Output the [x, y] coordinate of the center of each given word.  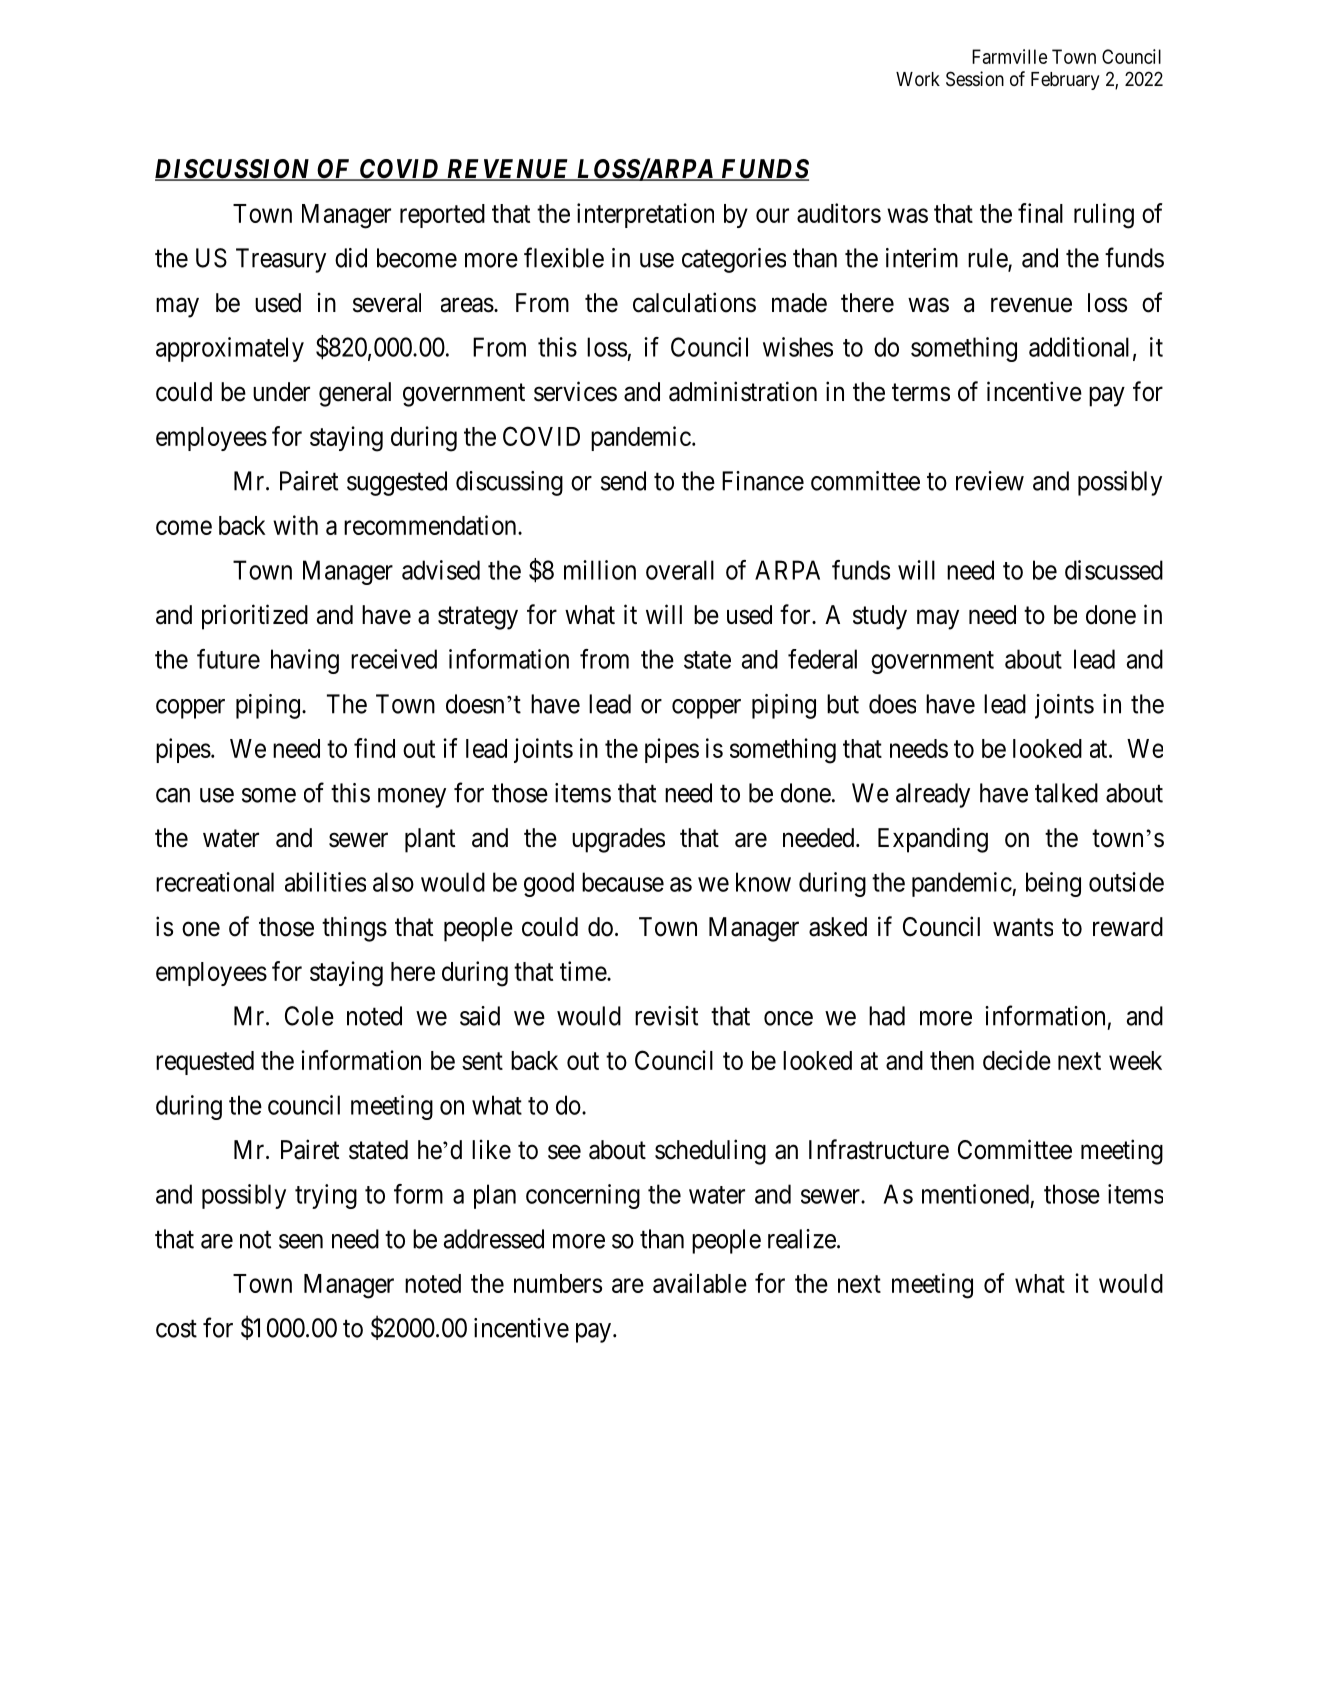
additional [1079, 347]
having [305, 661]
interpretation [645, 215]
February [1065, 81]
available [700, 1283]
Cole [309, 1016]
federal [822, 659]
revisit [666, 1016]
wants [1023, 928]
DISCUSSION [234, 170]
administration [743, 391]
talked [1066, 793]
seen [301, 1241]
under [281, 392]
